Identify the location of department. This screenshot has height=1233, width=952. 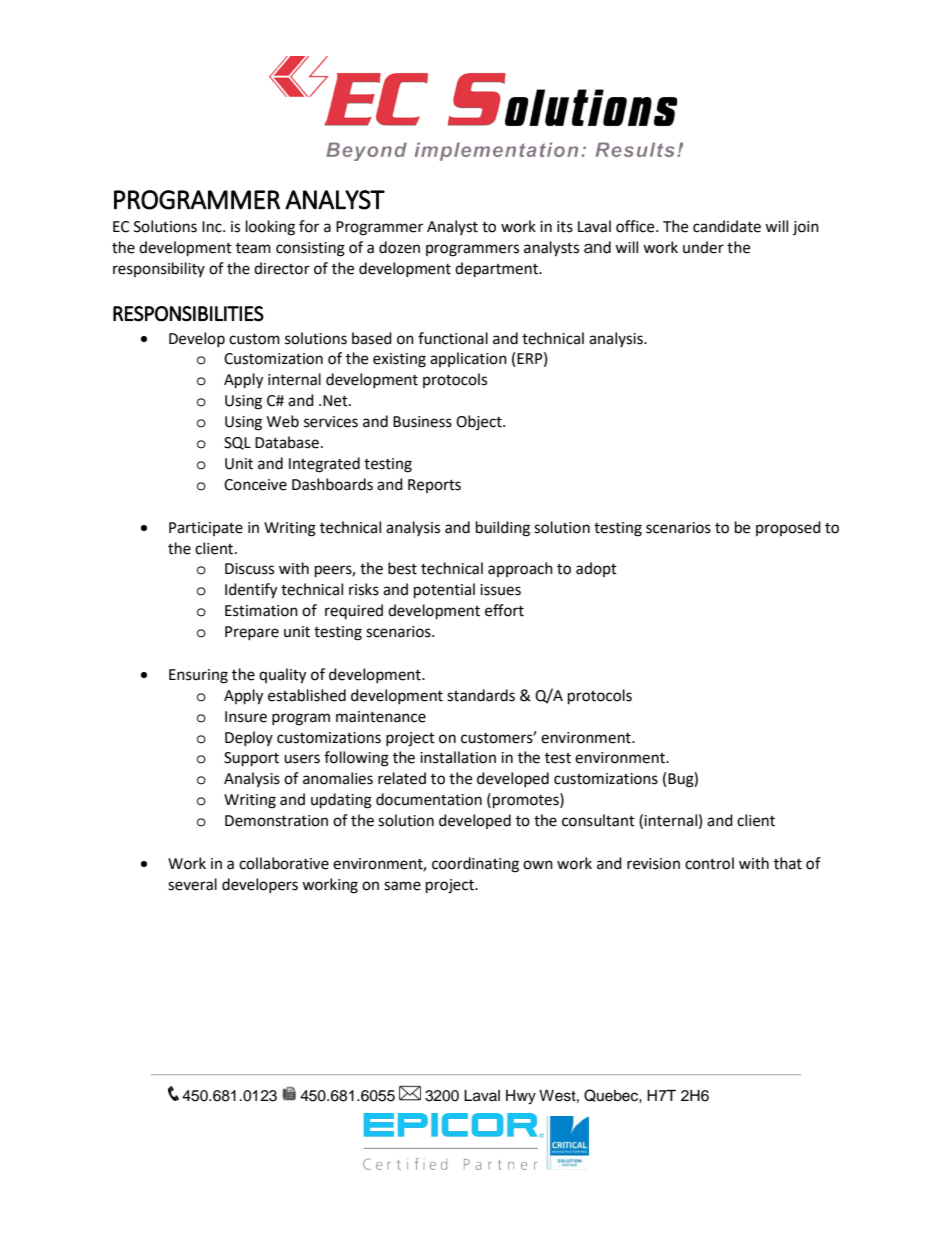
(497, 270).
